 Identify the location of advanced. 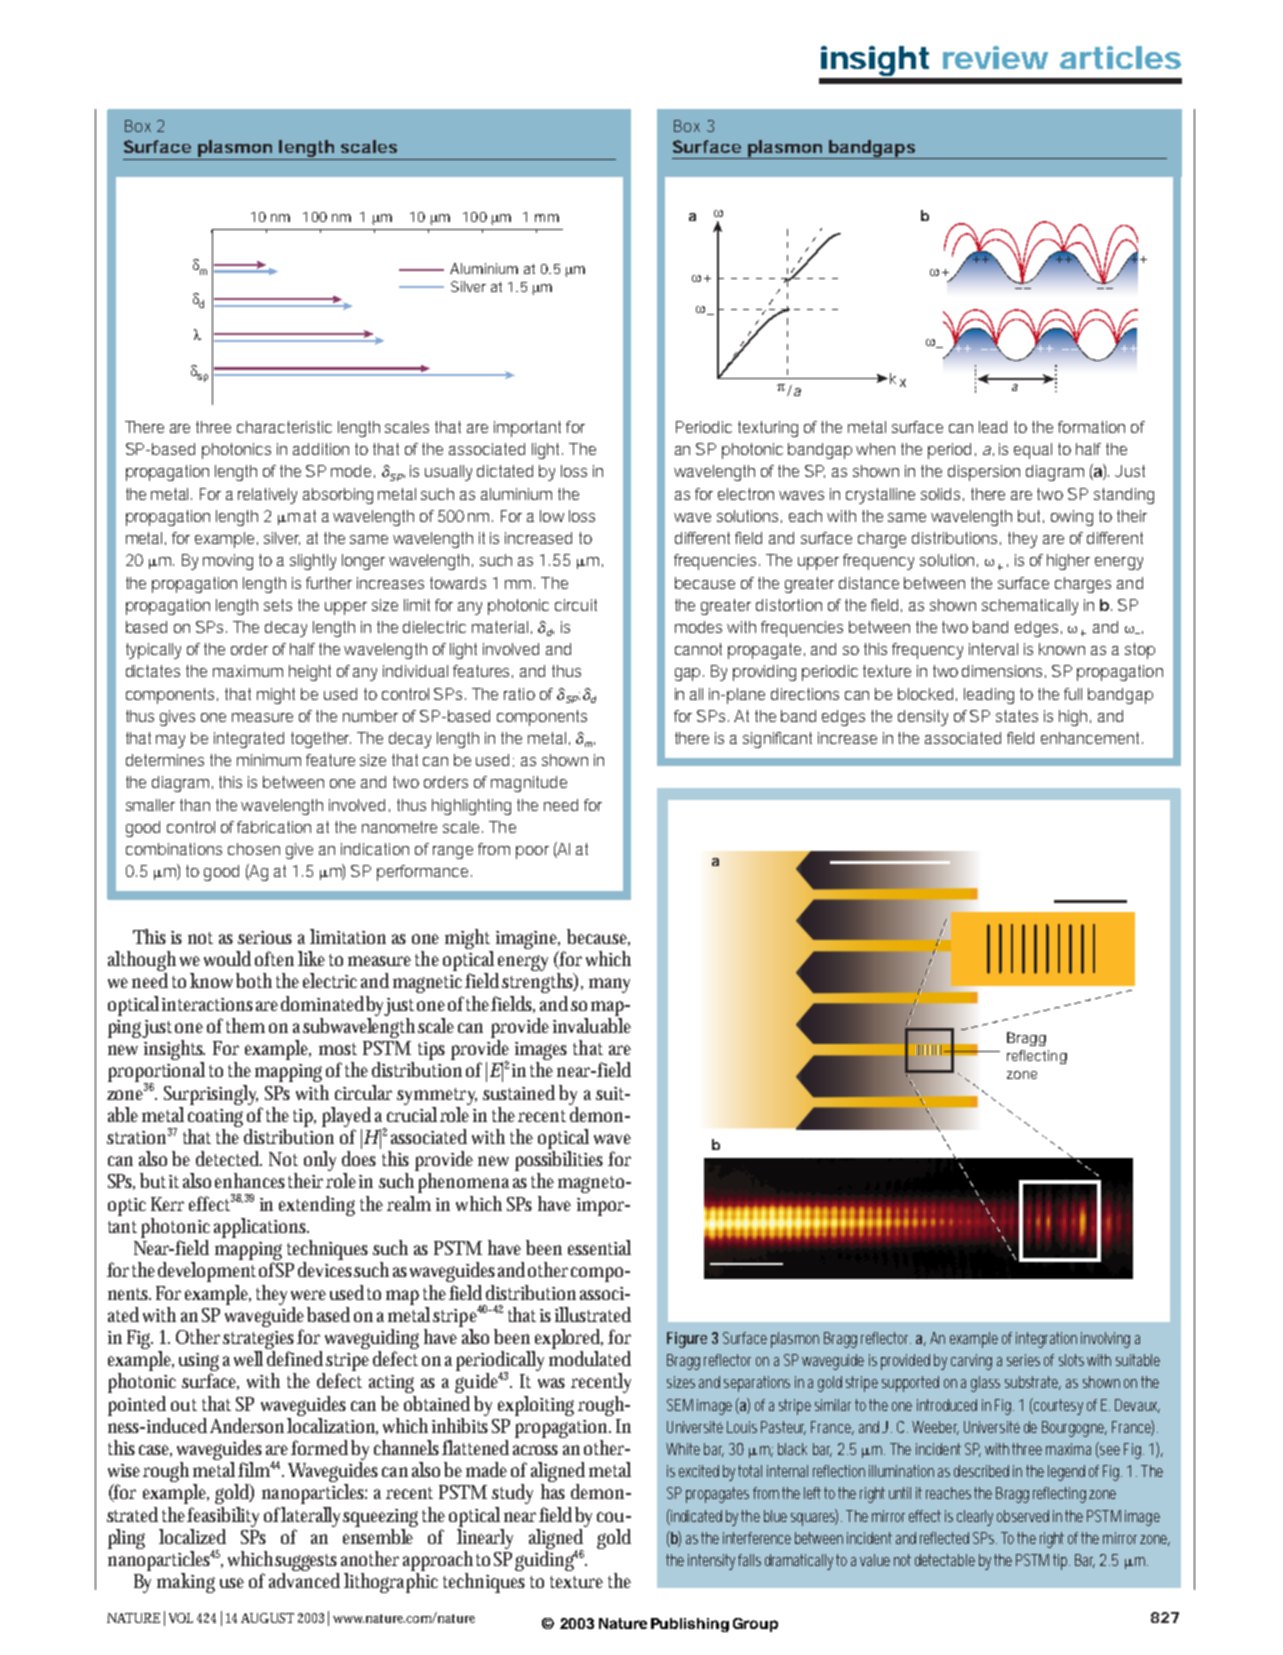
(304, 1580).
